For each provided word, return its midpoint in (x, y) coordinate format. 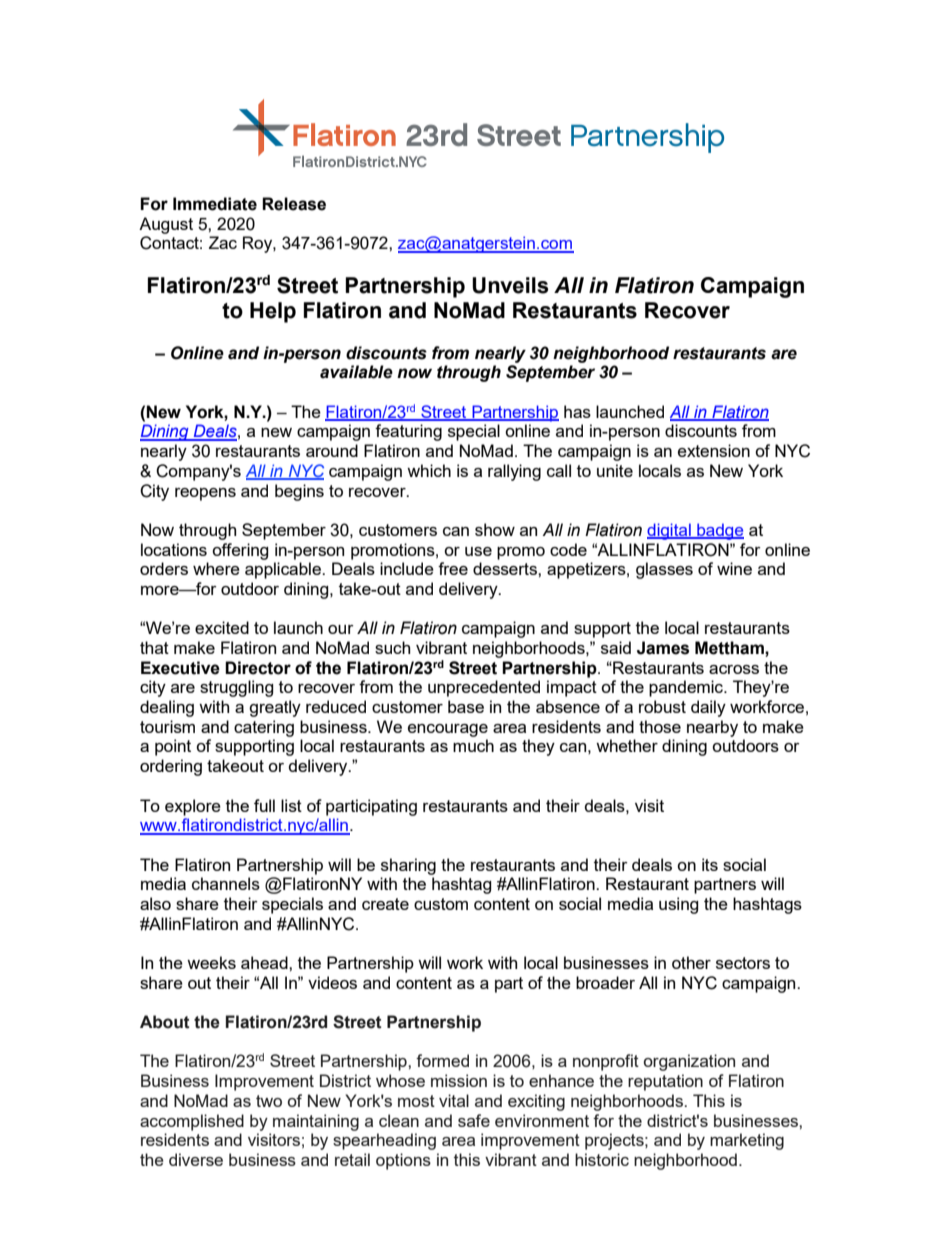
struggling (237, 688)
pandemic (687, 688)
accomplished (192, 1122)
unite (615, 470)
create (385, 904)
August (166, 225)
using (679, 905)
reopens (205, 494)
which (429, 470)
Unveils (510, 285)
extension (714, 450)
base (466, 706)
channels (226, 883)
